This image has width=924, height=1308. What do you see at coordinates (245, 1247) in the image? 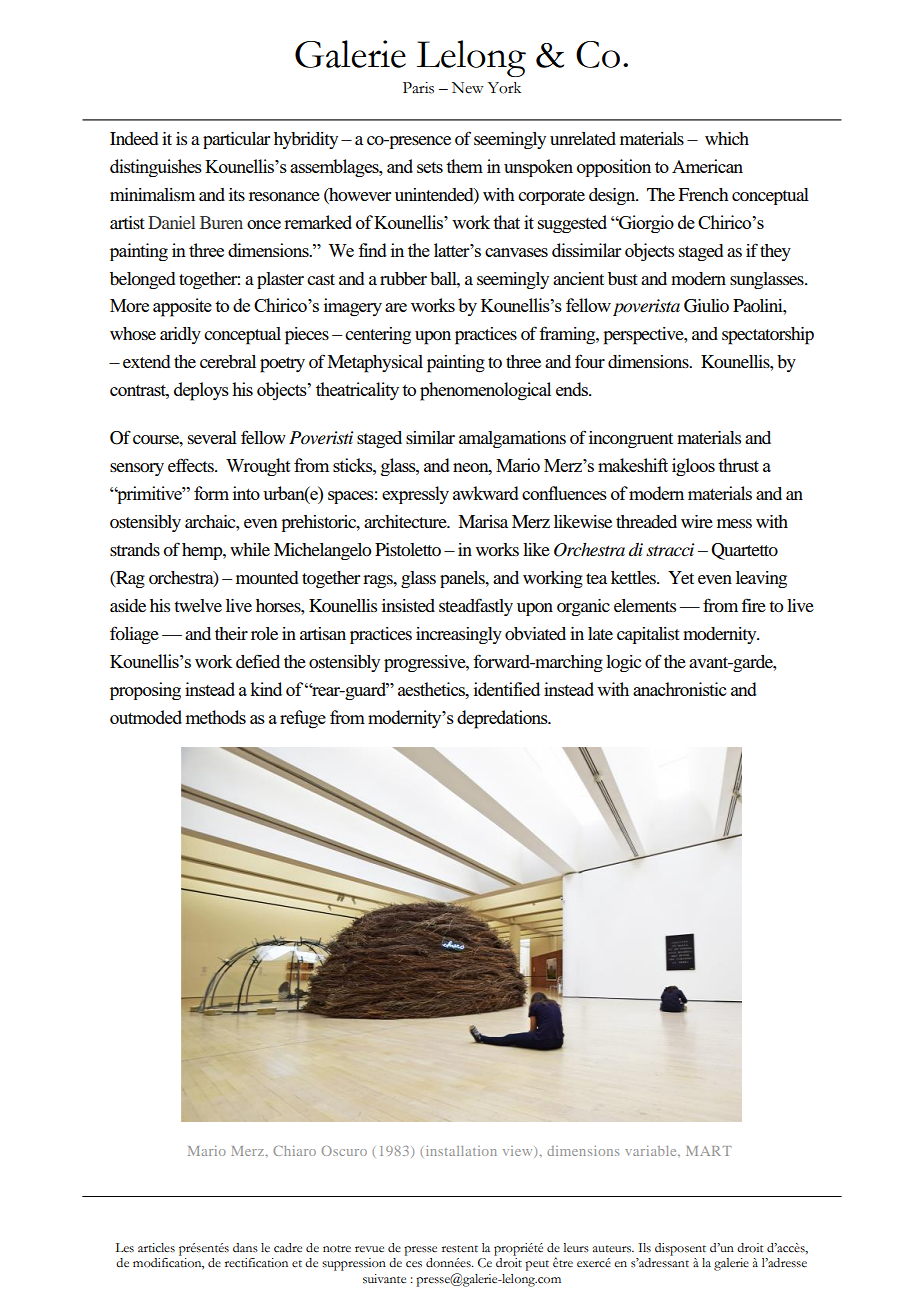
I see `dans` at bounding box center [245, 1247].
